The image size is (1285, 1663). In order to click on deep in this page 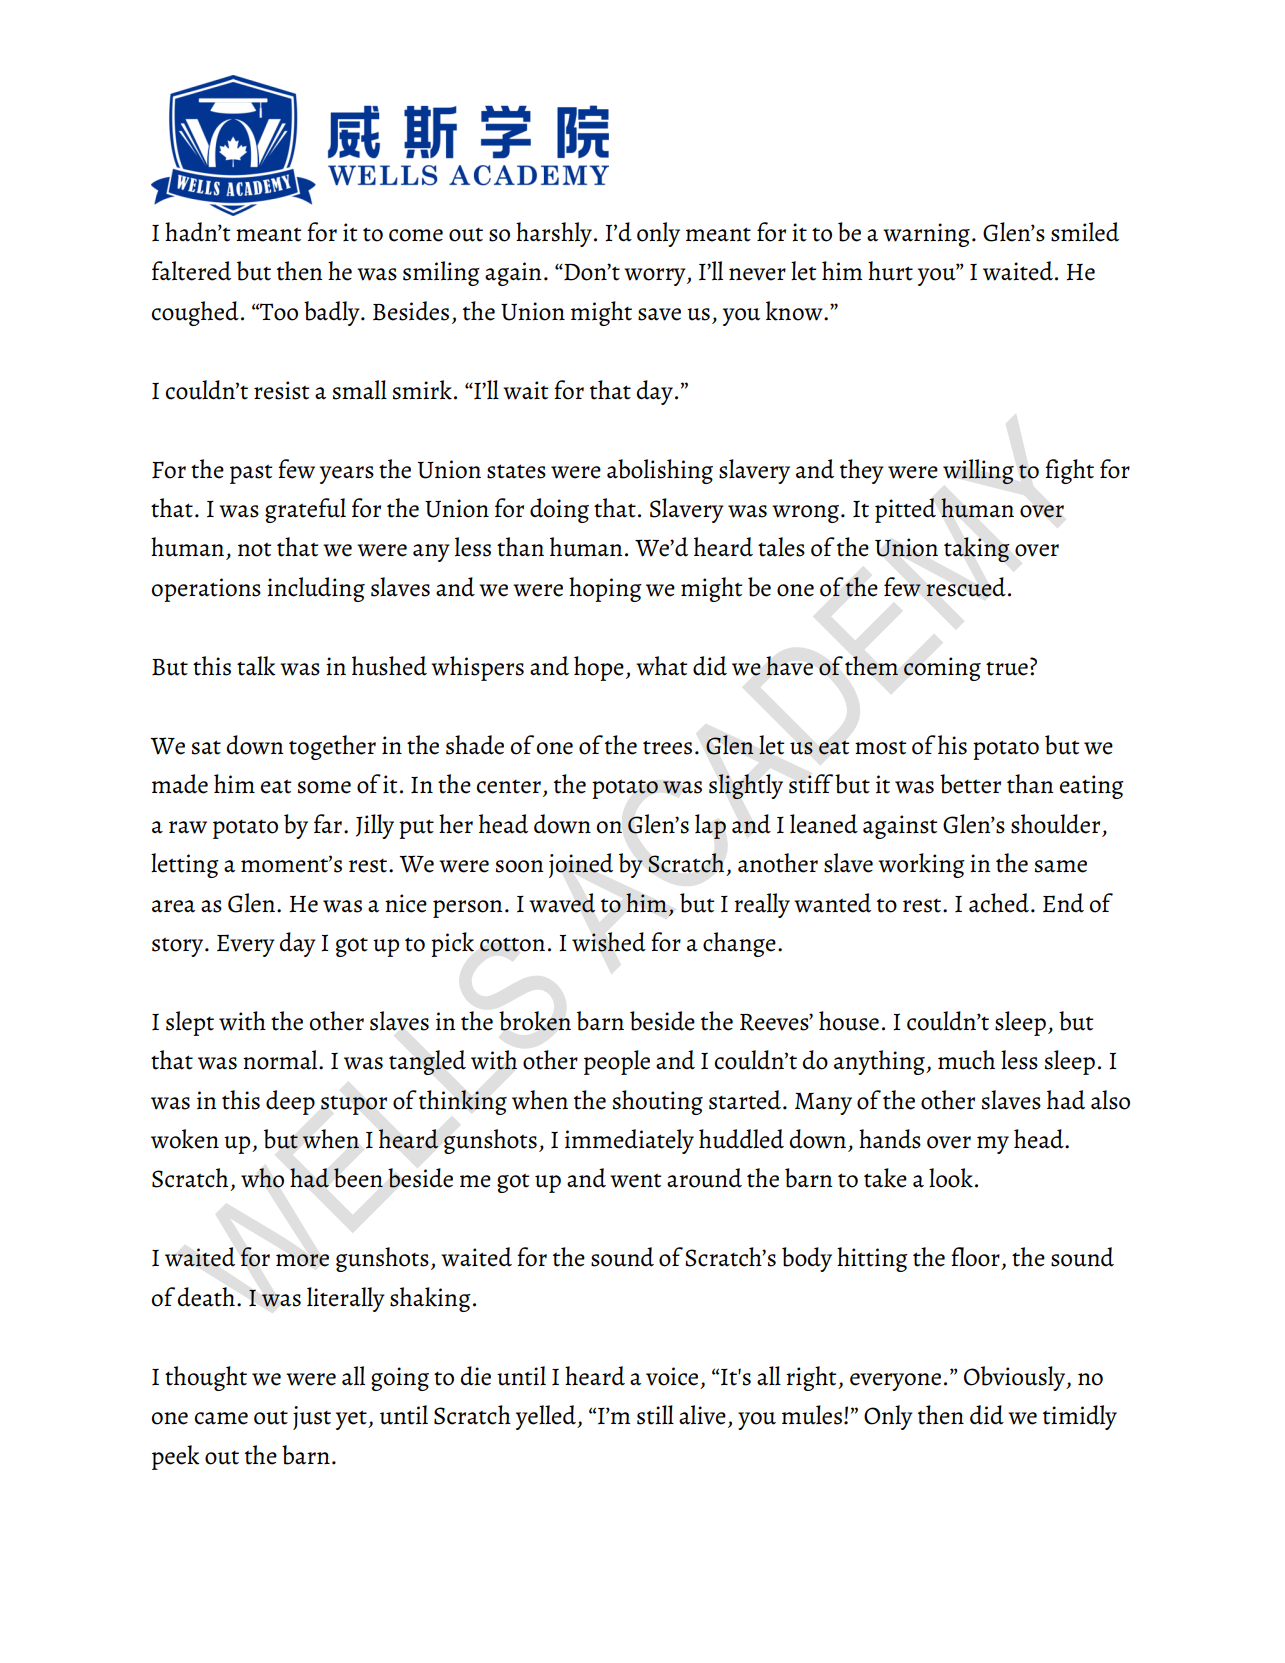, I will do `click(290, 1102)`.
